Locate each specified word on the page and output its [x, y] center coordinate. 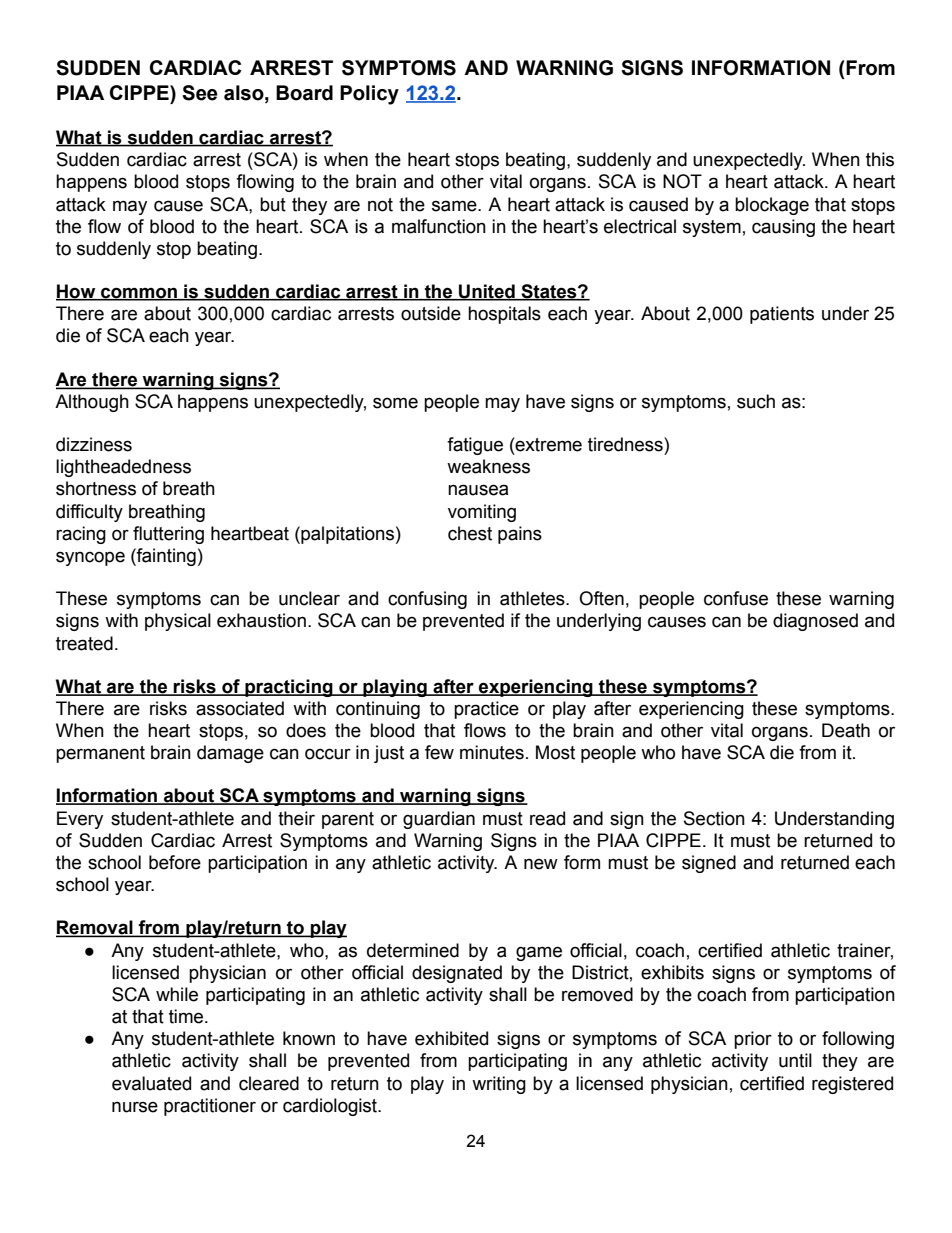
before [175, 862]
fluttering [168, 535]
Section [714, 818]
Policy [369, 95]
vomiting [482, 513]
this [880, 159]
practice [486, 710]
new [541, 864]
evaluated [151, 1083]
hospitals [504, 315]
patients [782, 315]
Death [846, 730]
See [200, 93]
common [139, 294]
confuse [736, 598]
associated [240, 708]
